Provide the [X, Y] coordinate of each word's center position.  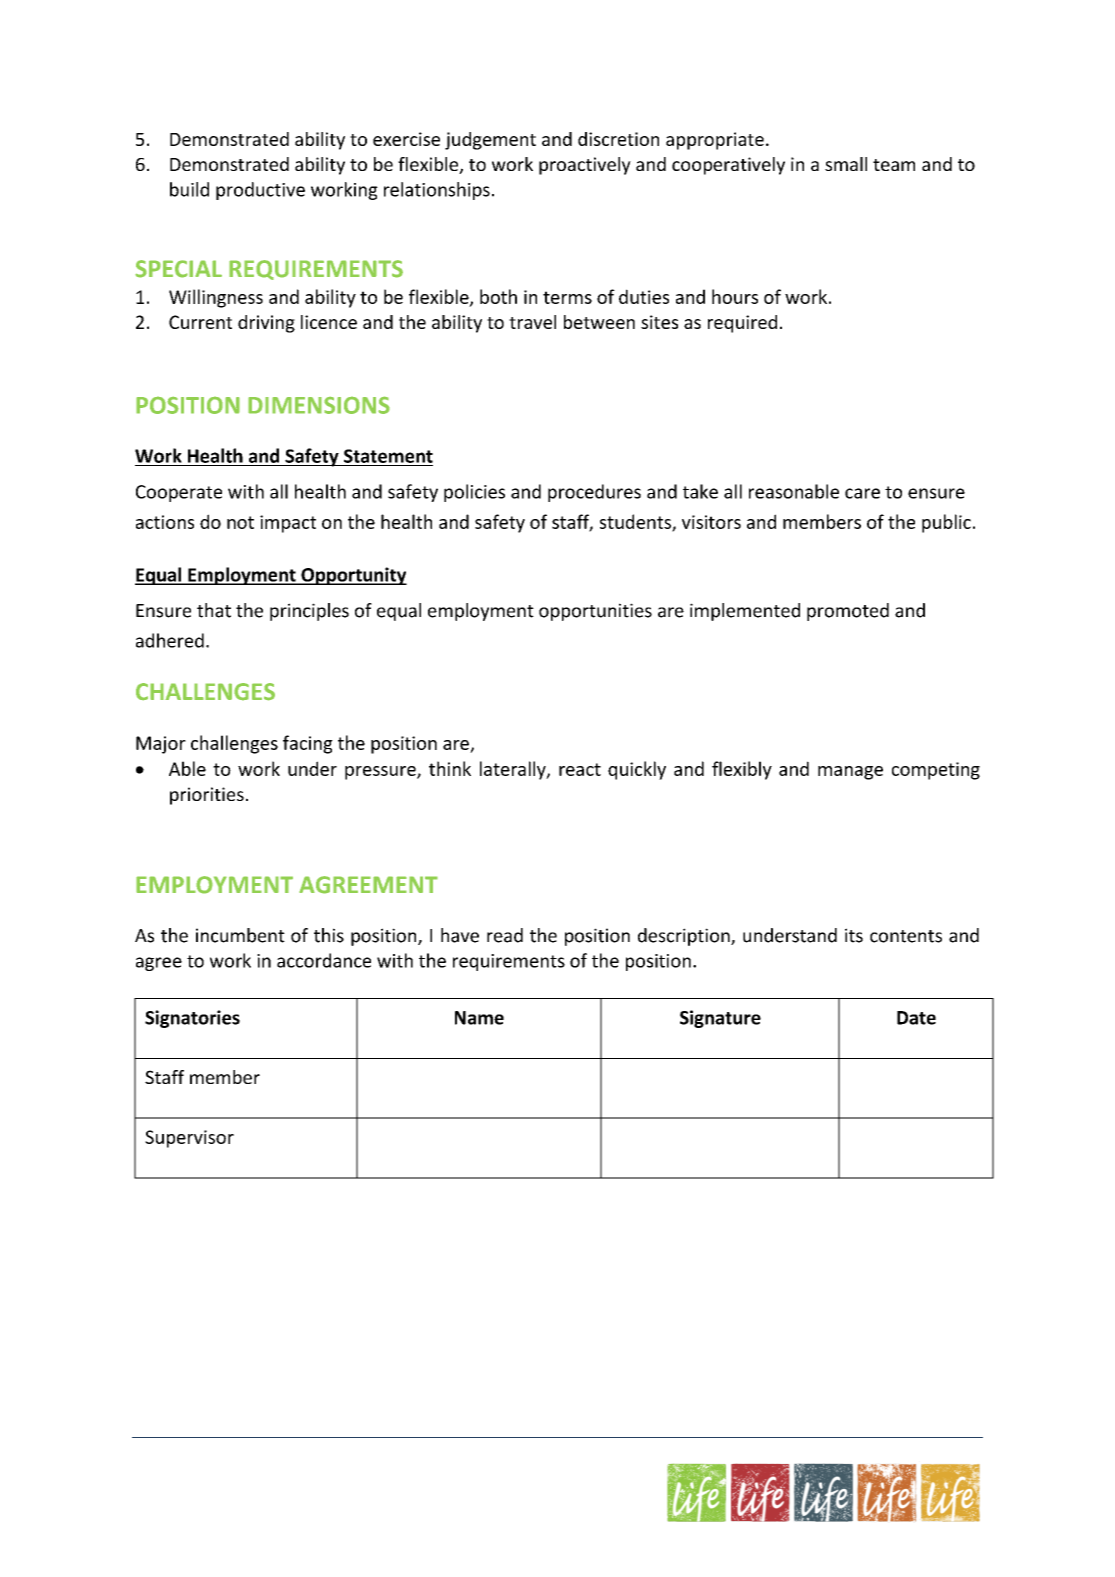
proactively [585, 166]
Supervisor [189, 1139]
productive [260, 191]
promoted [848, 612]
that [214, 610]
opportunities [595, 612]
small [846, 164]
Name [479, 1018]
